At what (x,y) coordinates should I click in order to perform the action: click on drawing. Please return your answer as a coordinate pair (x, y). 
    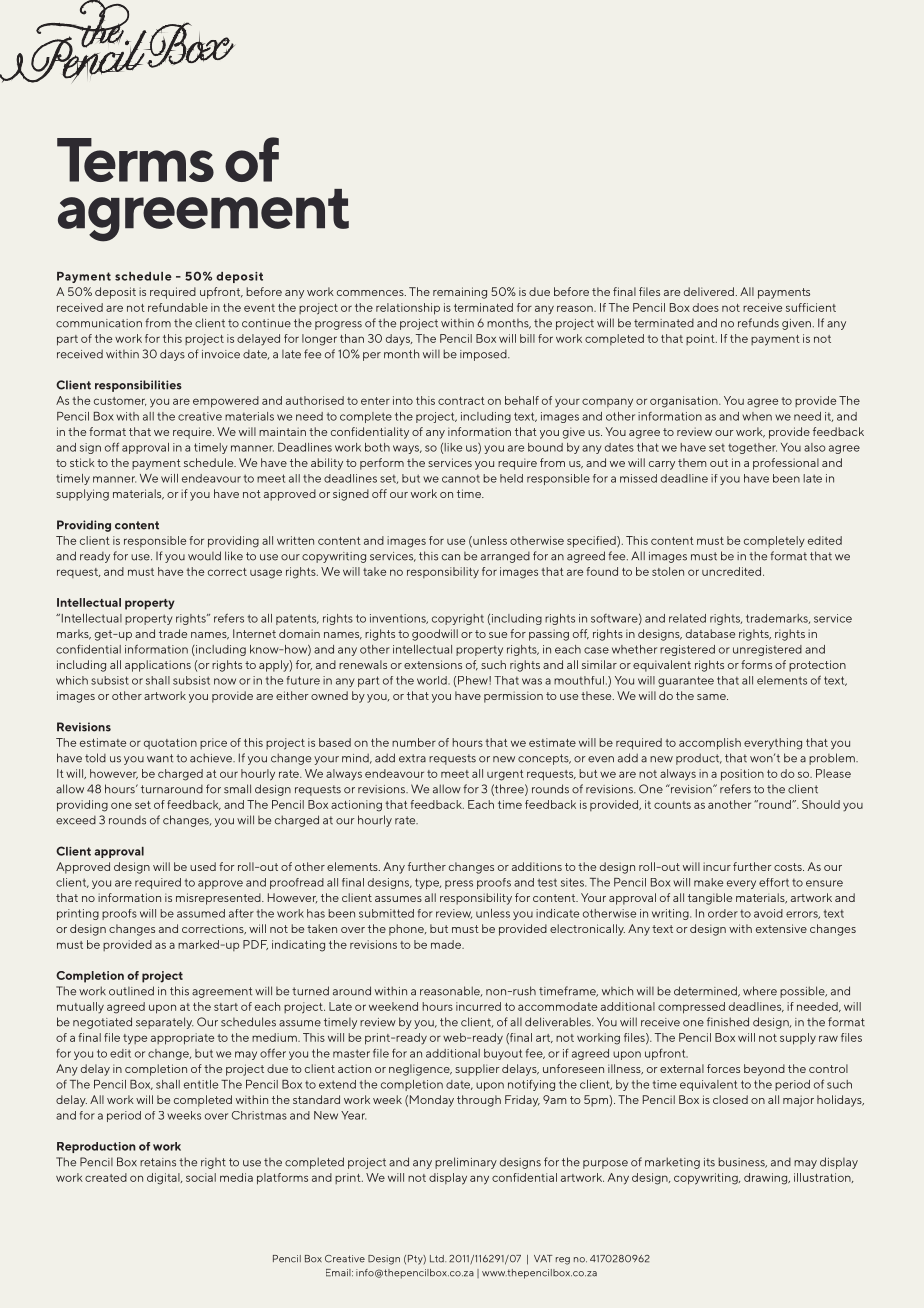
    Looking at the image, I should click on (767, 1179).
